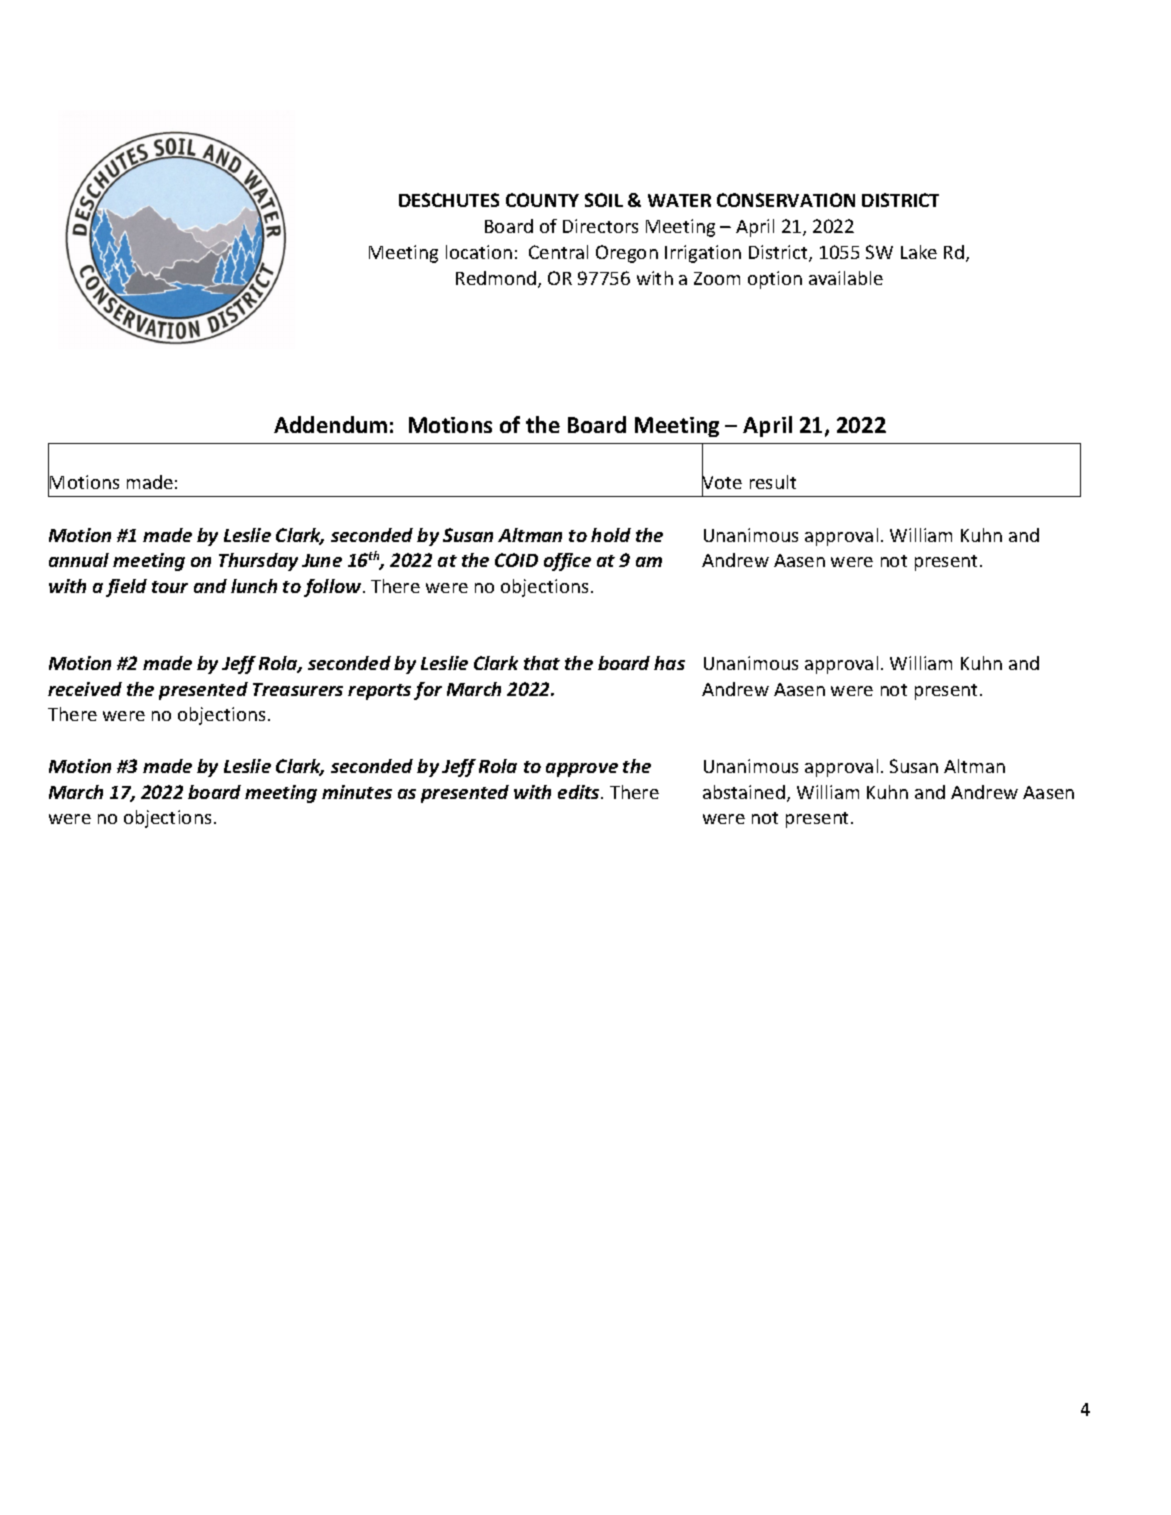  I want to click on Thursday, so click(258, 562).
